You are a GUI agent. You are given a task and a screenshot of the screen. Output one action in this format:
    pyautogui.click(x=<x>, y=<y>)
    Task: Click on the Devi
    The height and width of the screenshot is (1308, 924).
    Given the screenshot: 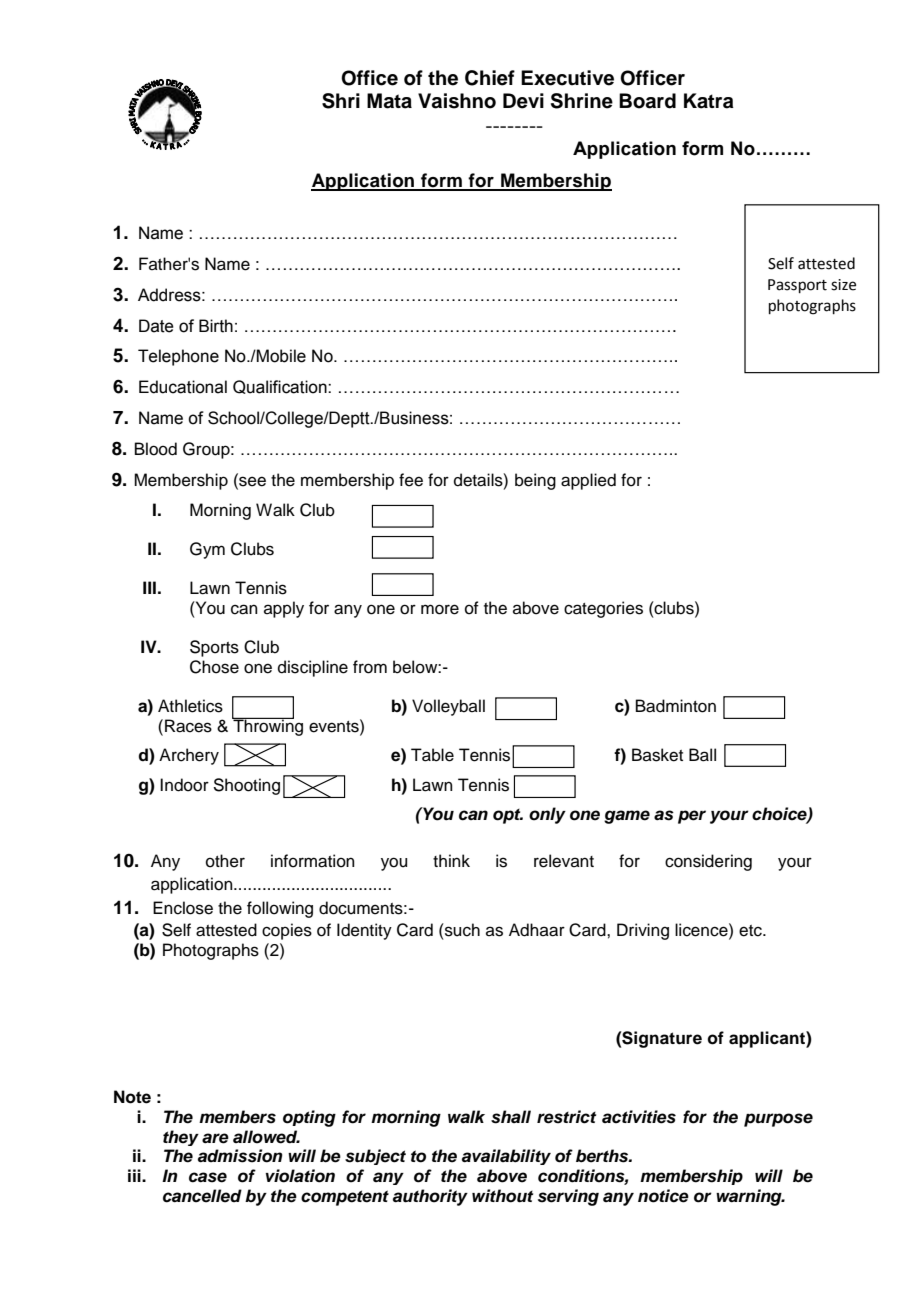 What is the action you would take?
    pyautogui.click(x=523, y=101)
